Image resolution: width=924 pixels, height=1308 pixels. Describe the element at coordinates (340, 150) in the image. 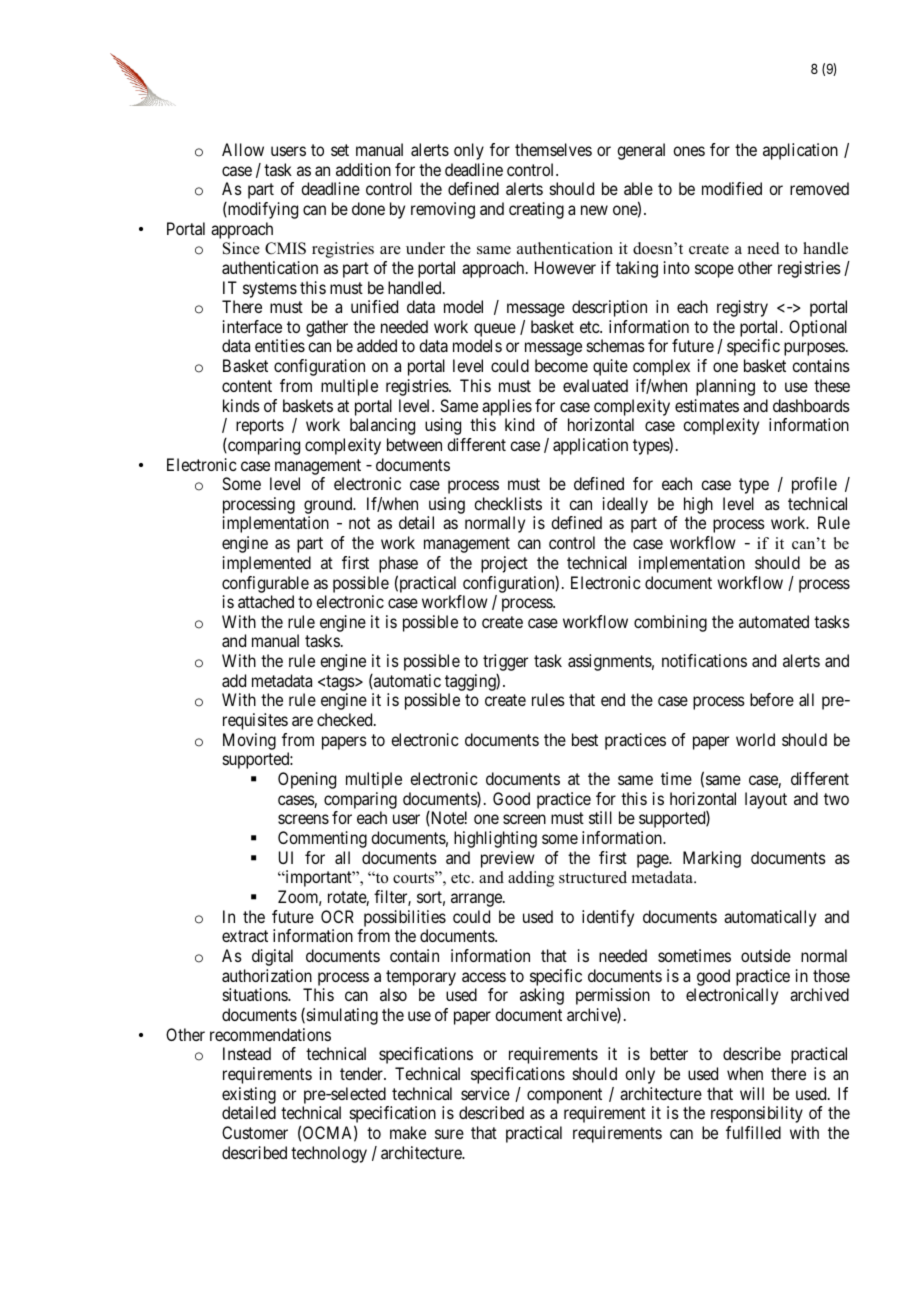

I see `set` at that location.
